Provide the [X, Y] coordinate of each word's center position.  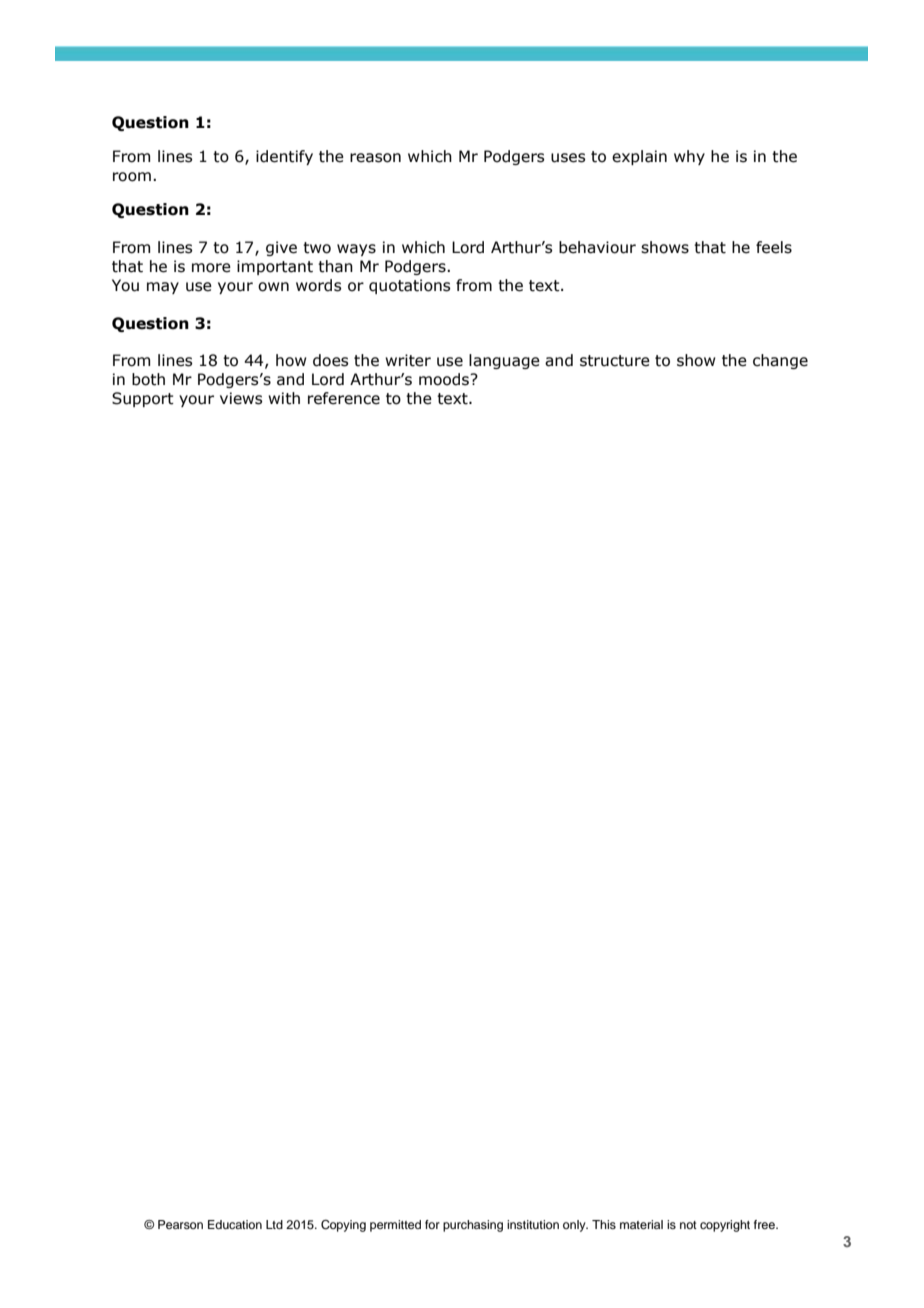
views [241, 398]
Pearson [180, 1224]
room [132, 177]
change [780, 361]
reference [344, 398]
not [688, 1225]
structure [615, 361]
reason [375, 158]
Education [235, 1224]
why [689, 157]
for [432, 1224]
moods [445, 379]
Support [143, 399]
